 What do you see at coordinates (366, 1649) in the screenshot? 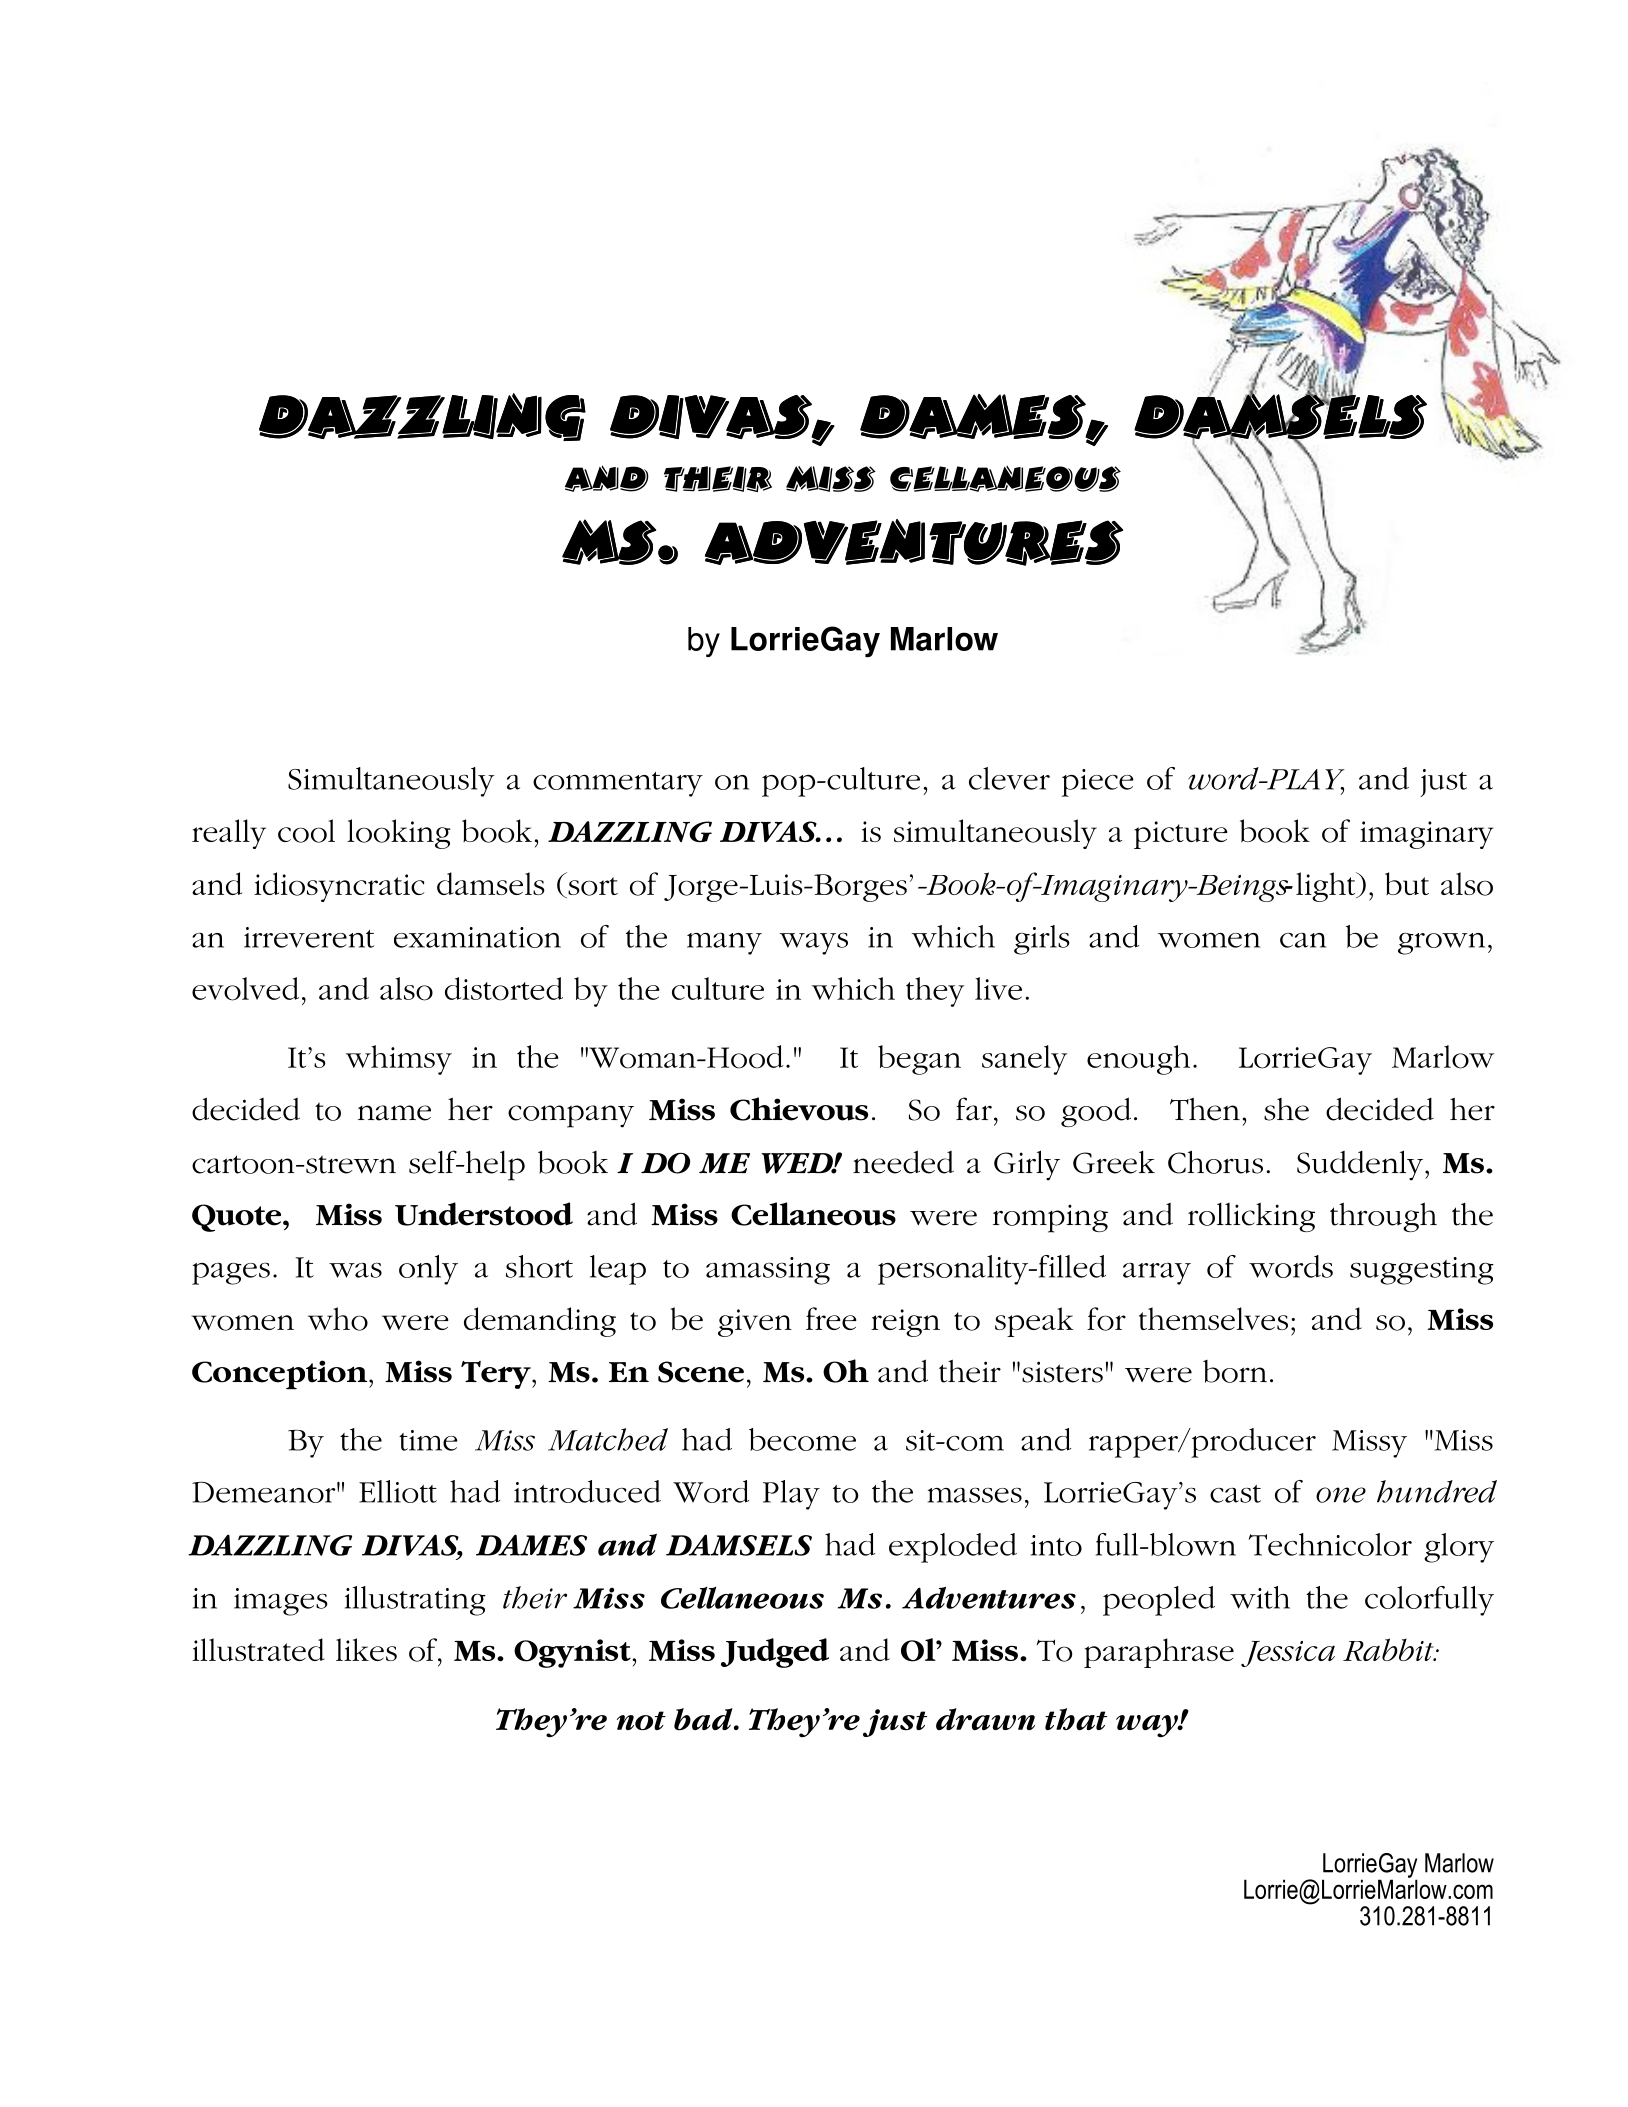
I see `likes` at bounding box center [366, 1649].
